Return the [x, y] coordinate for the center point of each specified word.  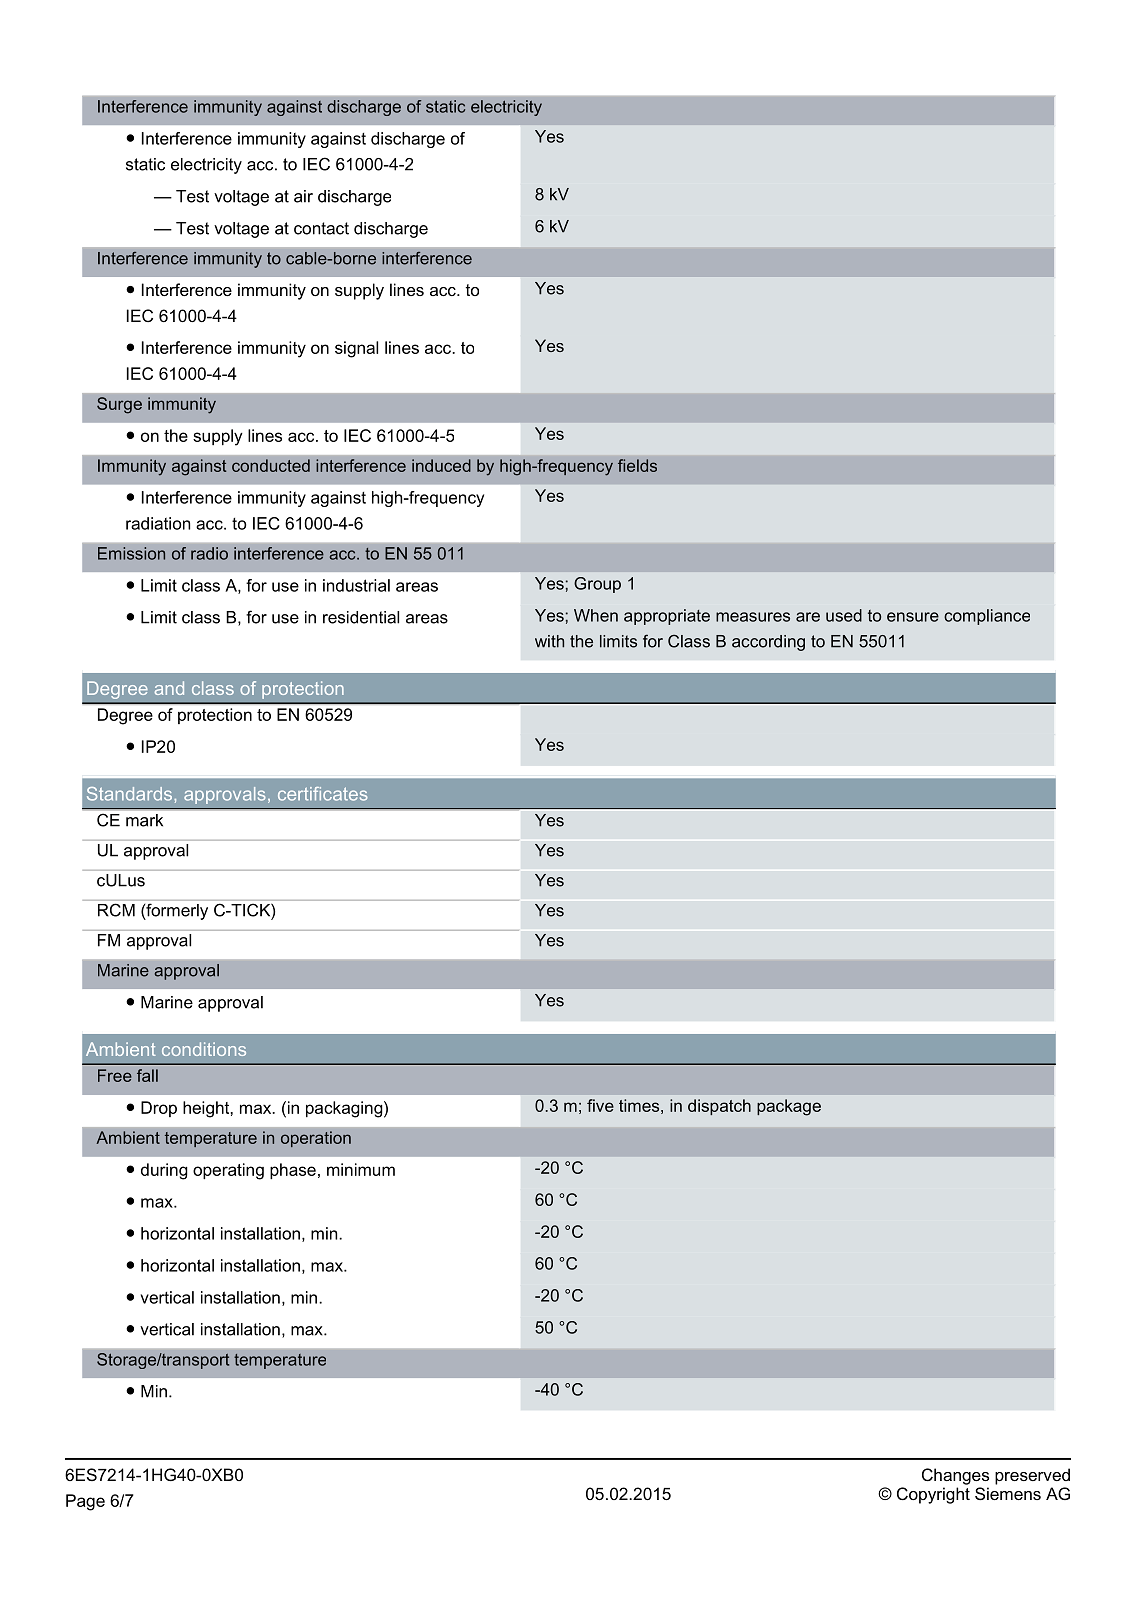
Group [597, 585]
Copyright [933, 1495]
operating [228, 1171]
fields [637, 465]
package [789, 1107]
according [768, 643]
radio [209, 553]
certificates [323, 794]
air [303, 196]
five [600, 1105]
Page [85, 1502]
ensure [913, 617]
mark [144, 820]
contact [321, 228]
